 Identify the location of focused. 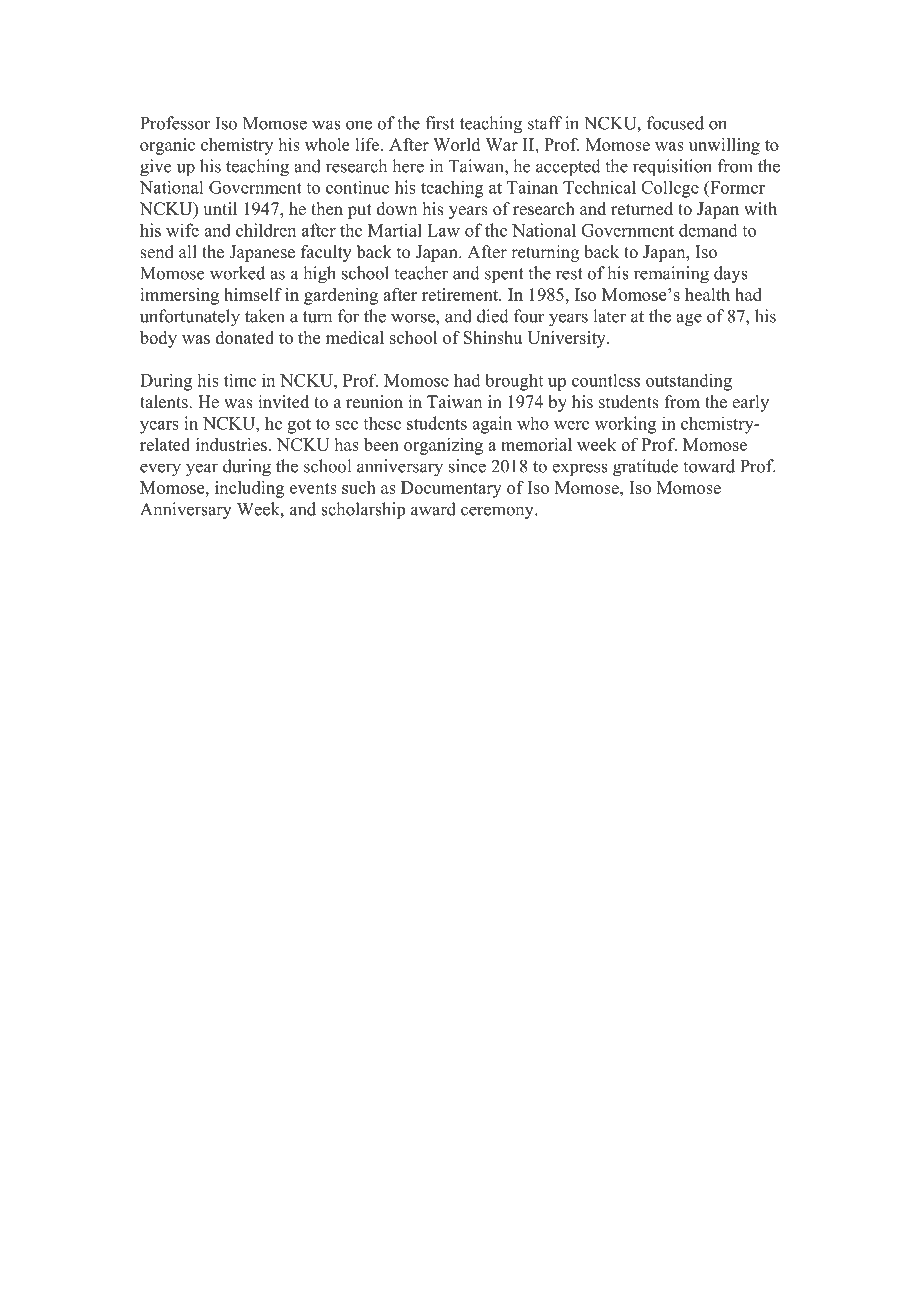
(675, 123).
